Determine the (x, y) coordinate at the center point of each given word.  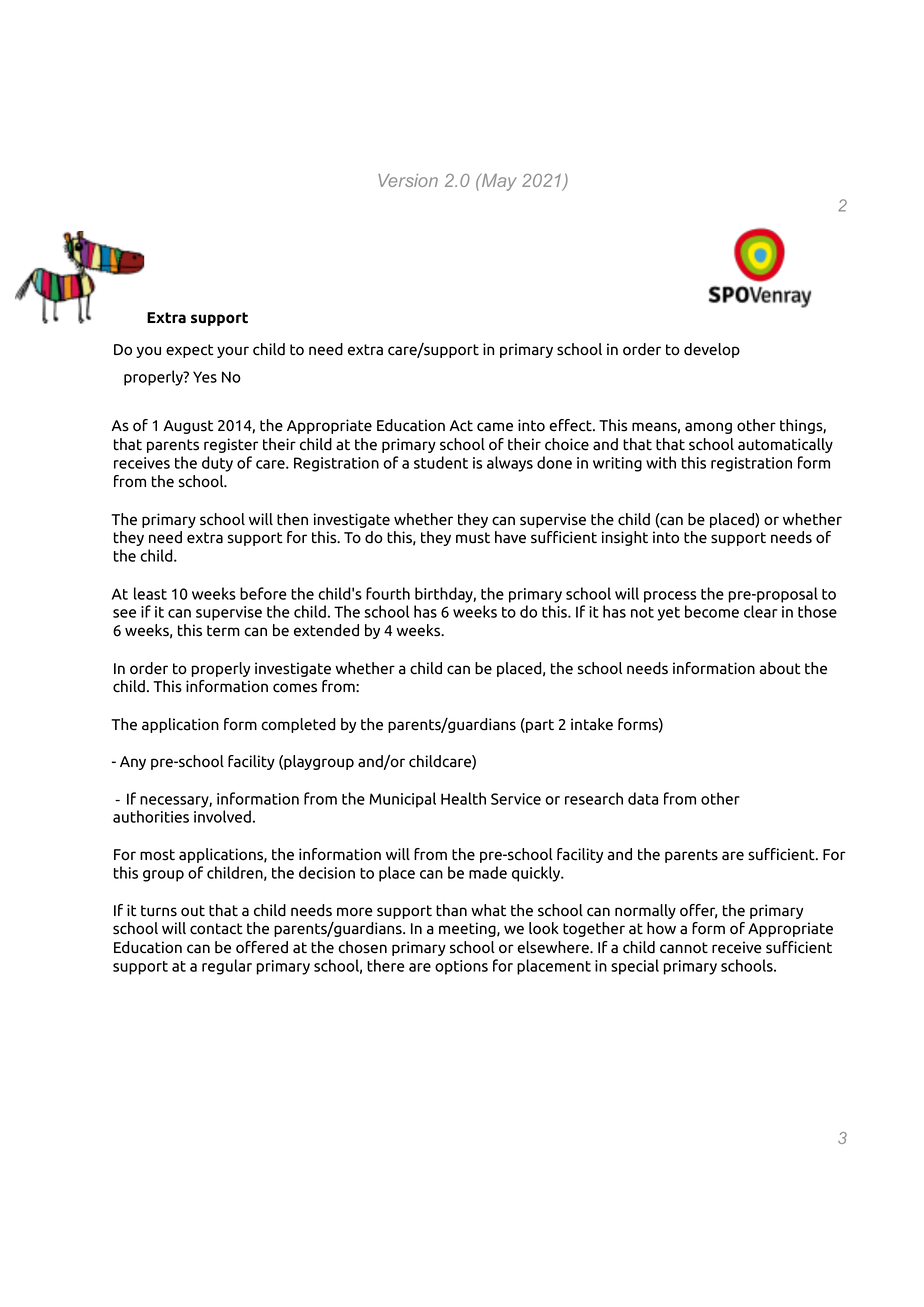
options (461, 967)
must (473, 538)
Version (408, 180)
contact (216, 929)
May (498, 182)
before (263, 593)
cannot (684, 948)
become (712, 611)
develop (712, 350)
